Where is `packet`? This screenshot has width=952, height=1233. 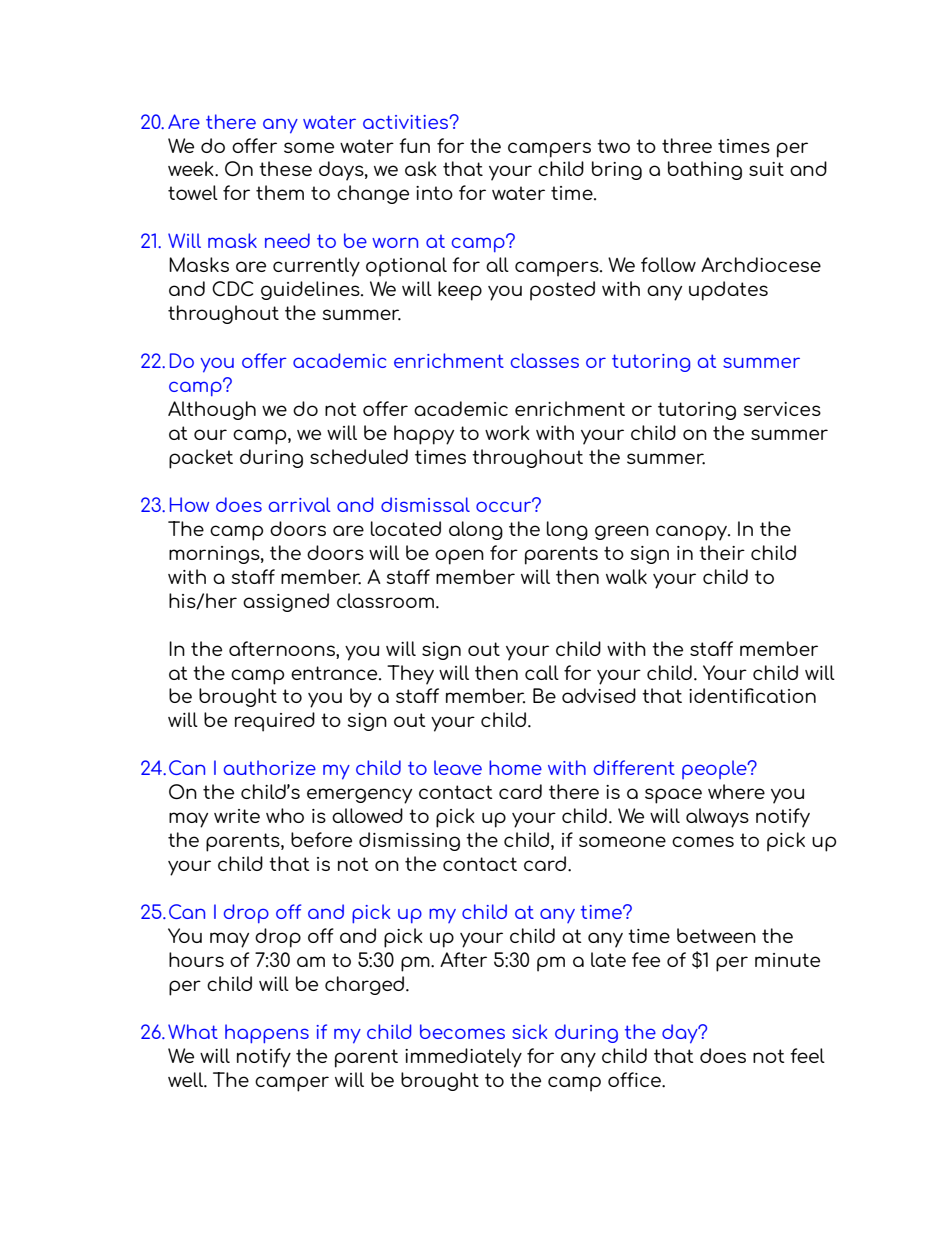
packet is located at coordinates (201, 459).
